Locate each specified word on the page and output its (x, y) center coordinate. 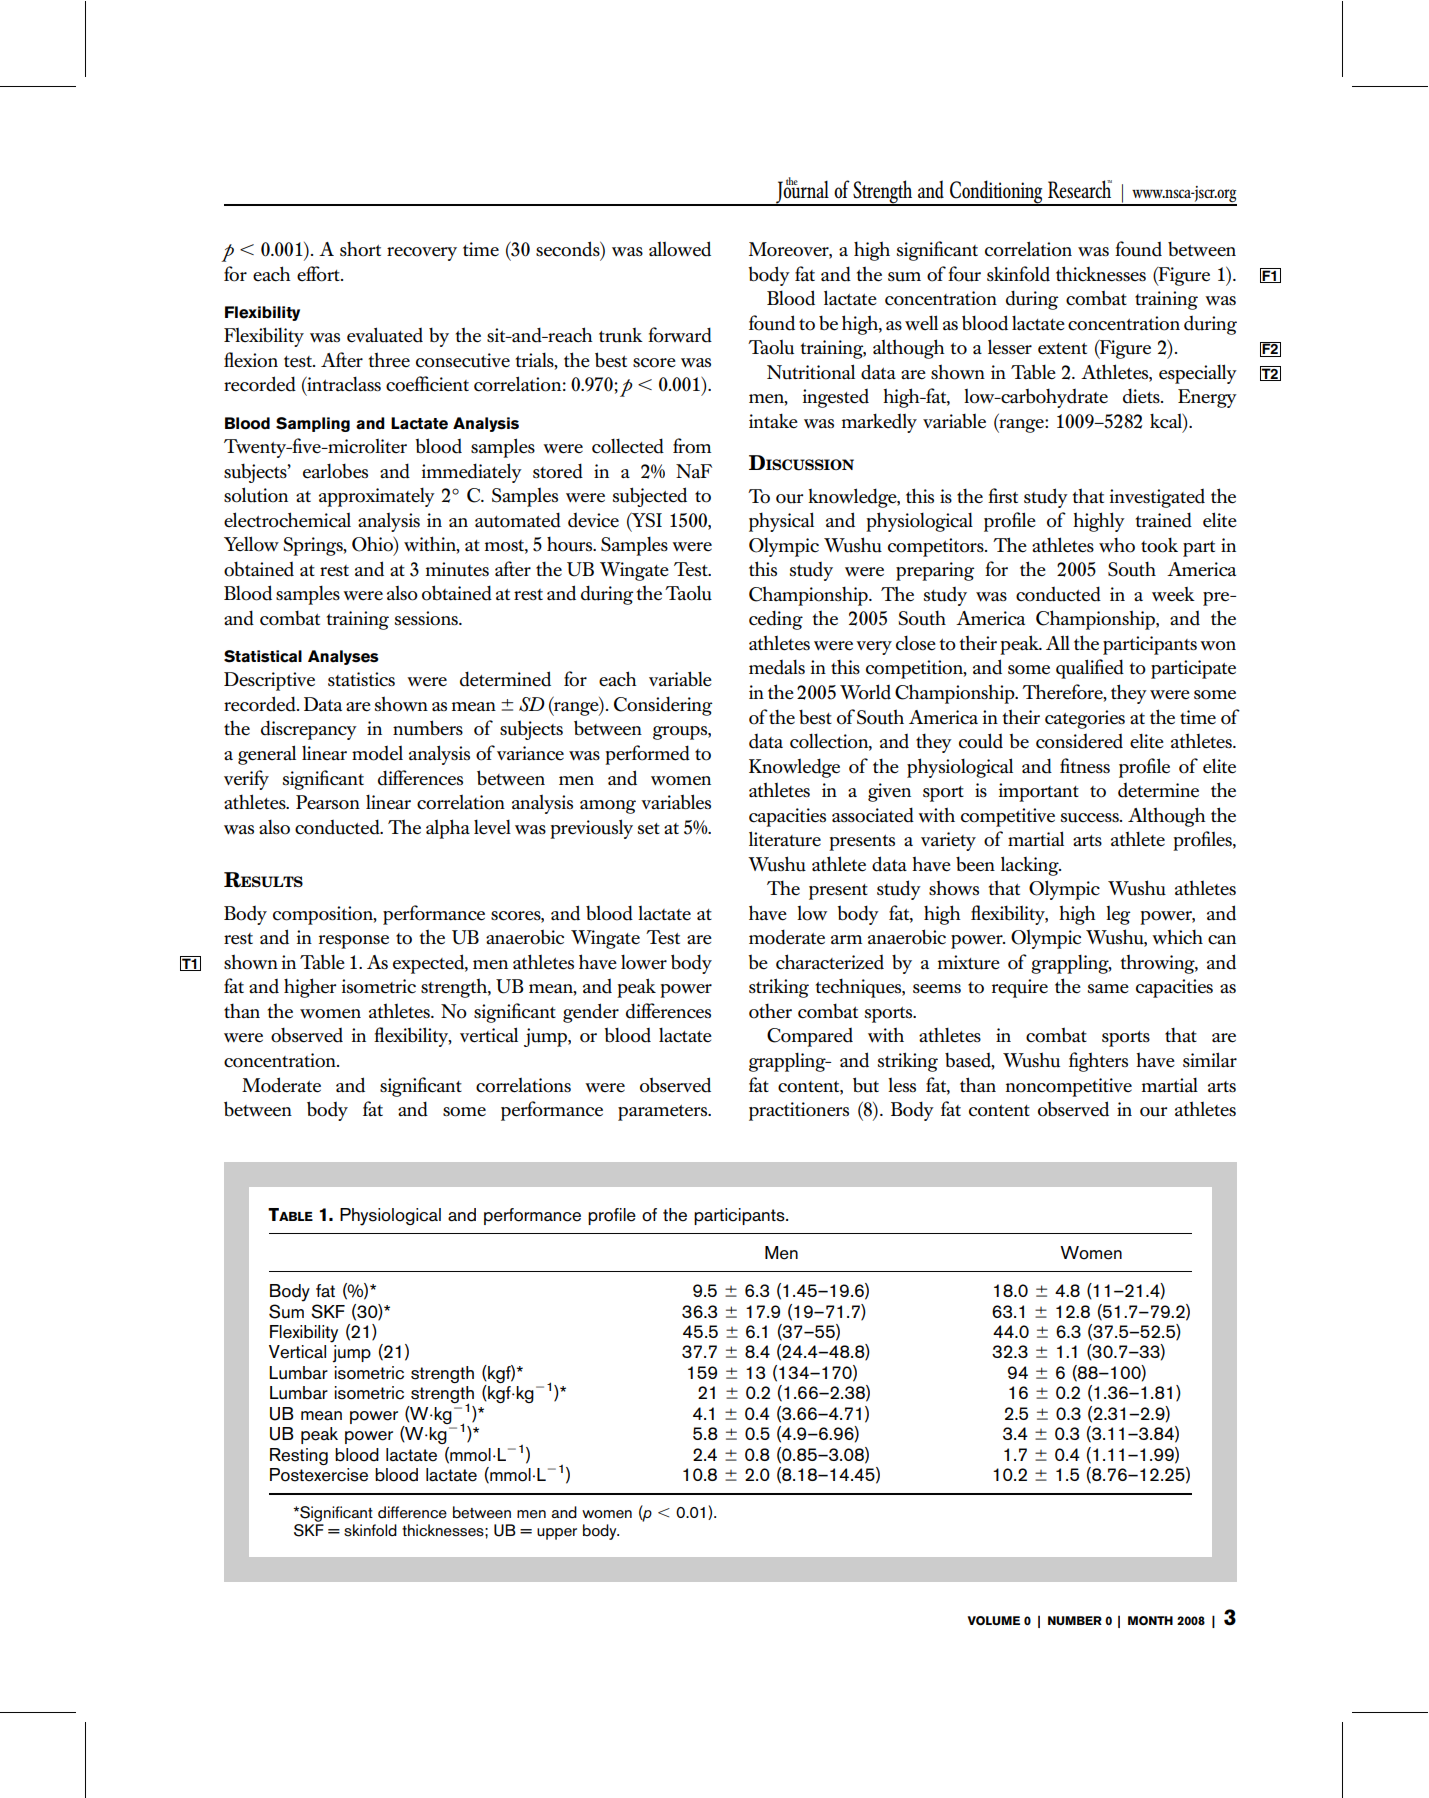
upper (557, 1534)
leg (1118, 915)
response (354, 942)
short (360, 249)
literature (785, 839)
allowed (680, 249)
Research (1080, 189)
